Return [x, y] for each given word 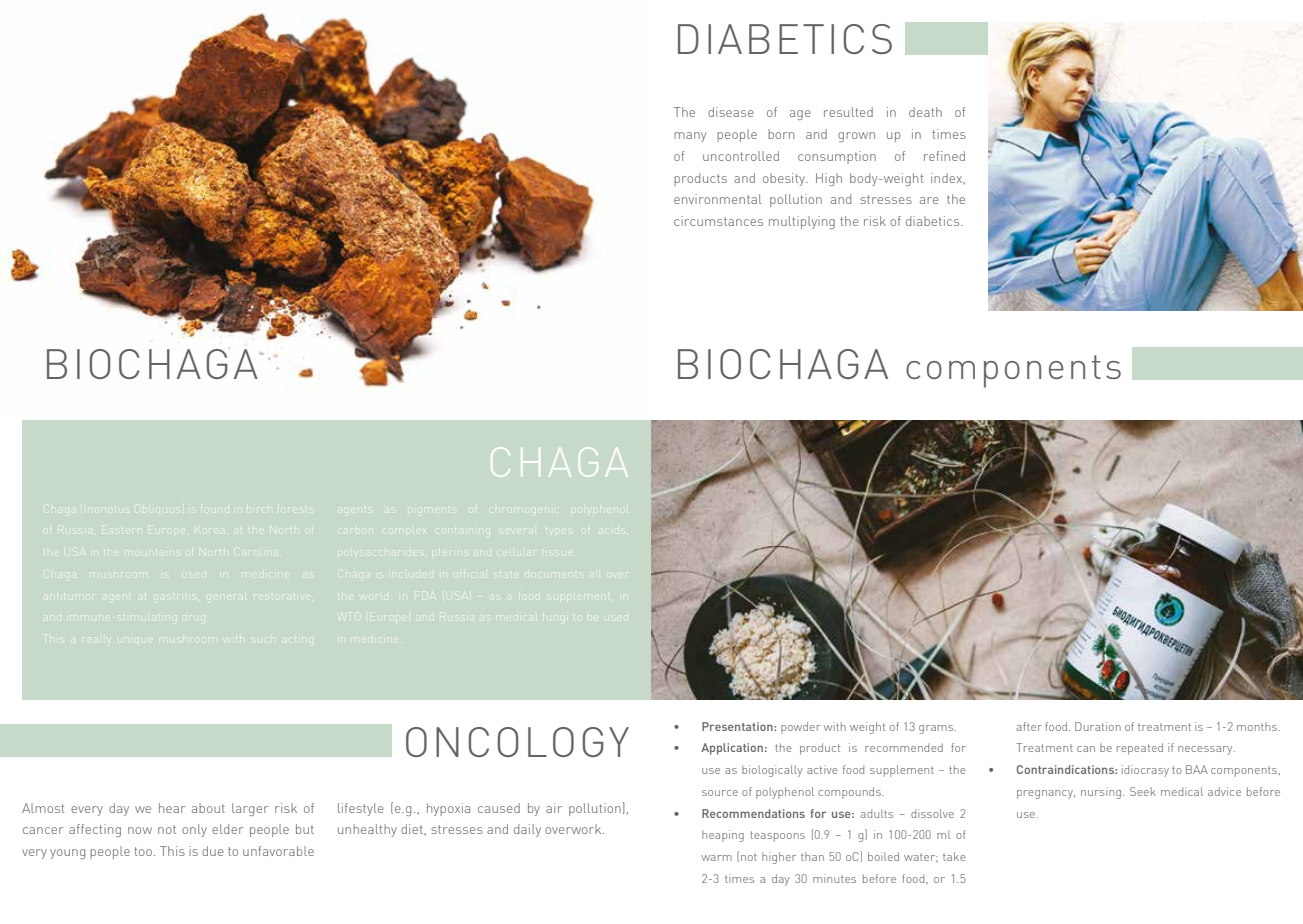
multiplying [802, 222]
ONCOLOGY [517, 742]
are [929, 200]
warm [716, 858]
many [690, 137]
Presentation [738, 726]
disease [731, 112]
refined [944, 156]
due [213, 851]
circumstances [718, 221]
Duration [1098, 726]
